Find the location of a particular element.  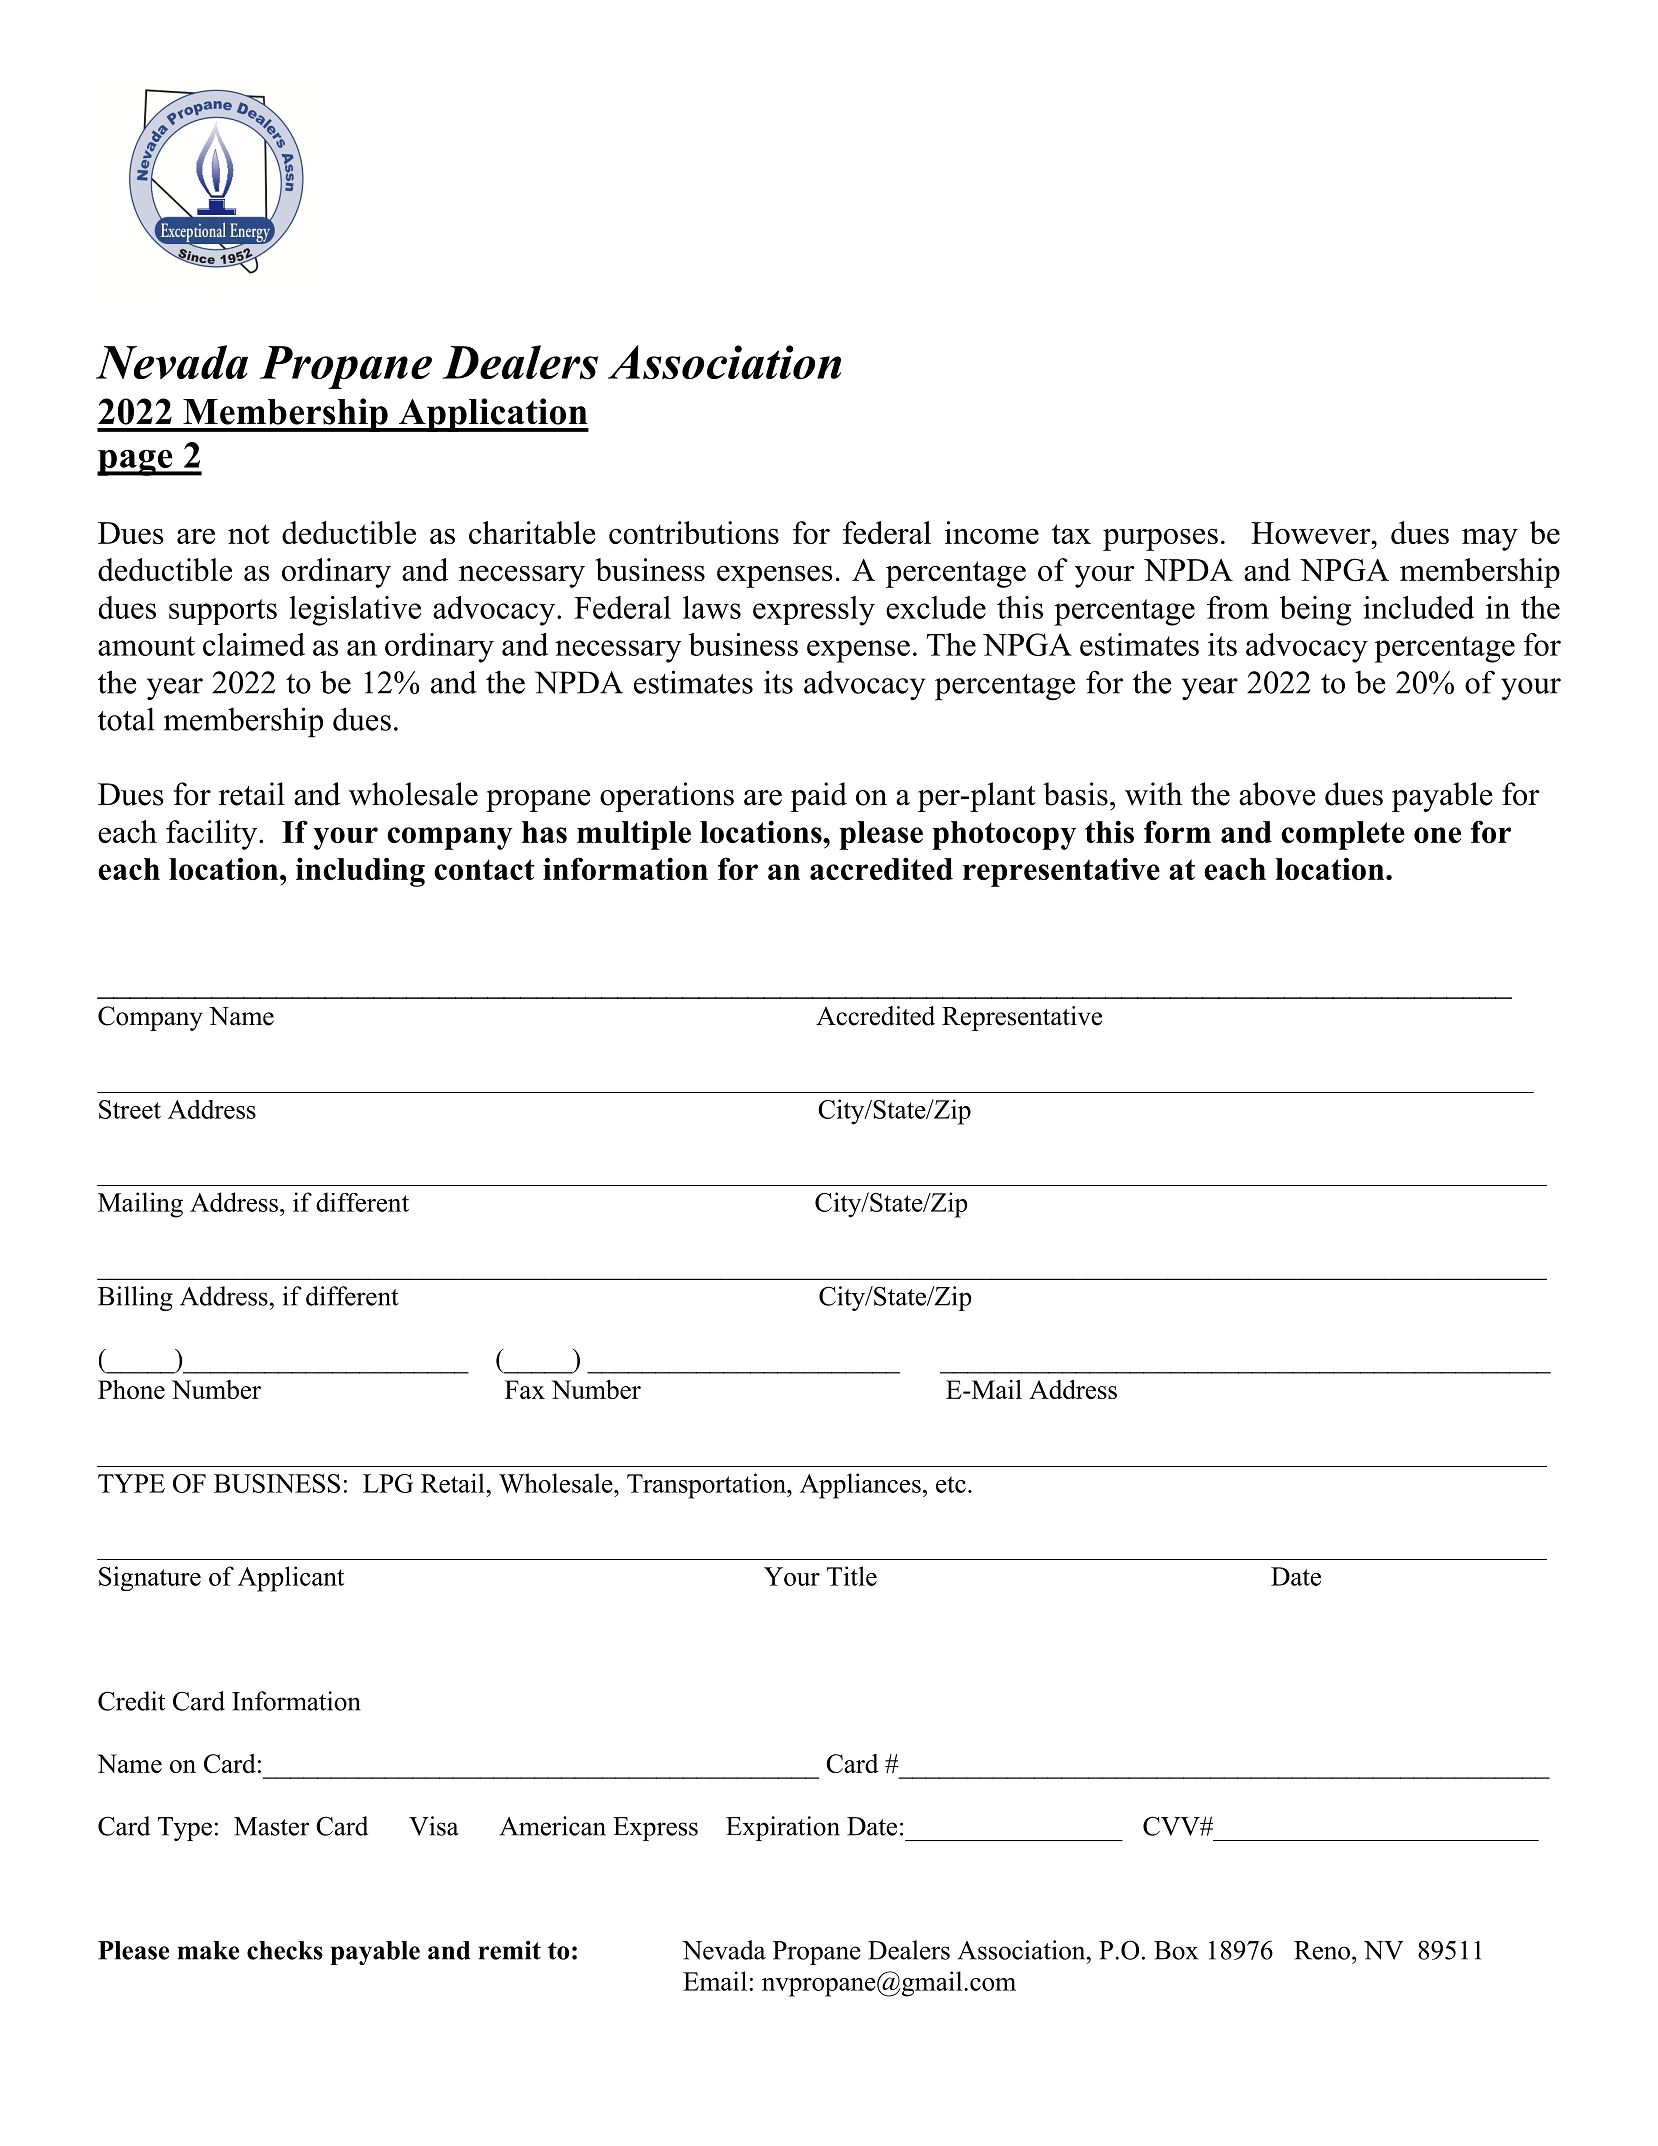

Applicant is located at coordinates (291, 1579).
